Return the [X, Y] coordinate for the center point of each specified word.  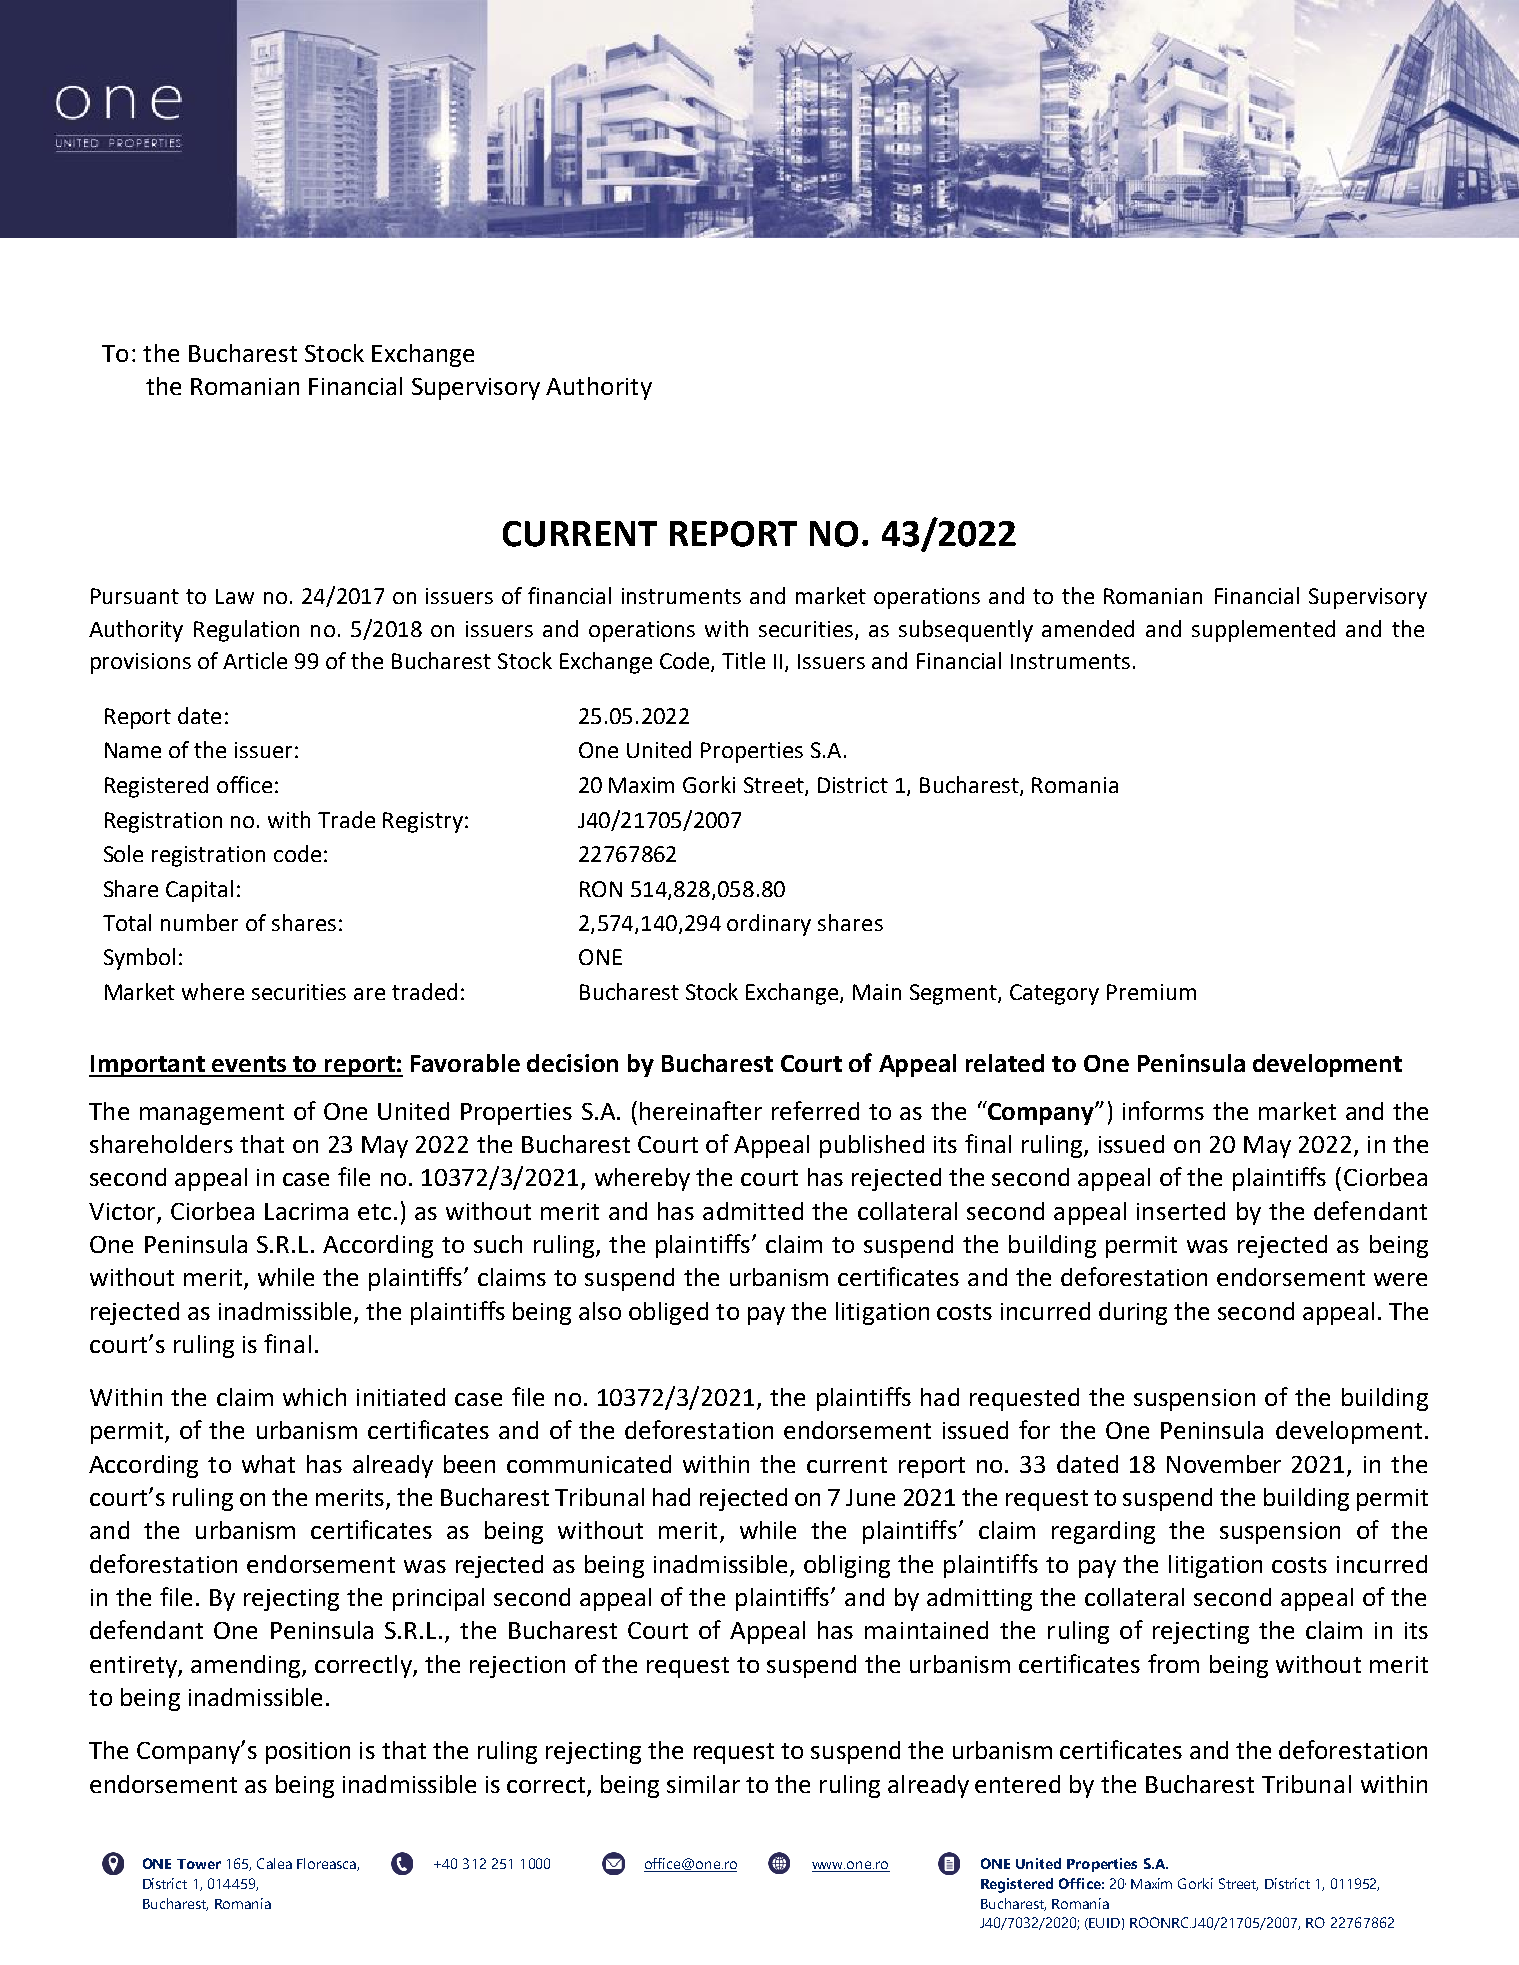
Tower [199, 1864]
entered [1017, 1784]
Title [743, 660]
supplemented [1263, 631]
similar [703, 1784]
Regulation [246, 631]
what [268, 1464]
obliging [847, 1566]
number [199, 922]
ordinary [769, 925]
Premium [1151, 992]
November [1224, 1464]
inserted [1181, 1211]
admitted [753, 1211]
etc [374, 1212]
